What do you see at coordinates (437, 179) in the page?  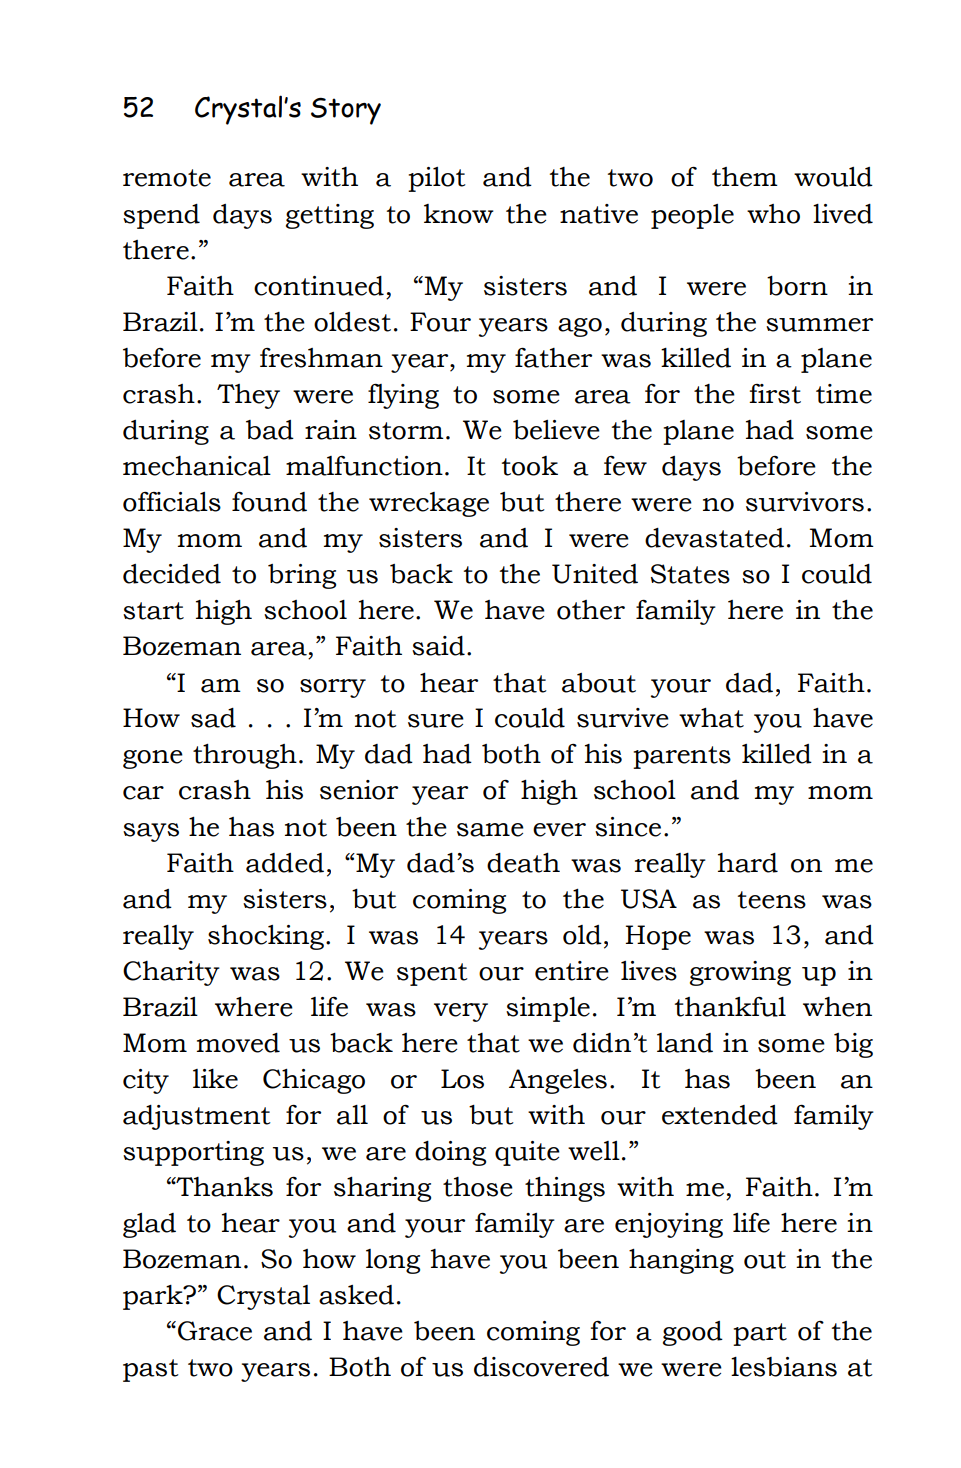 I see `pilot` at bounding box center [437, 179].
